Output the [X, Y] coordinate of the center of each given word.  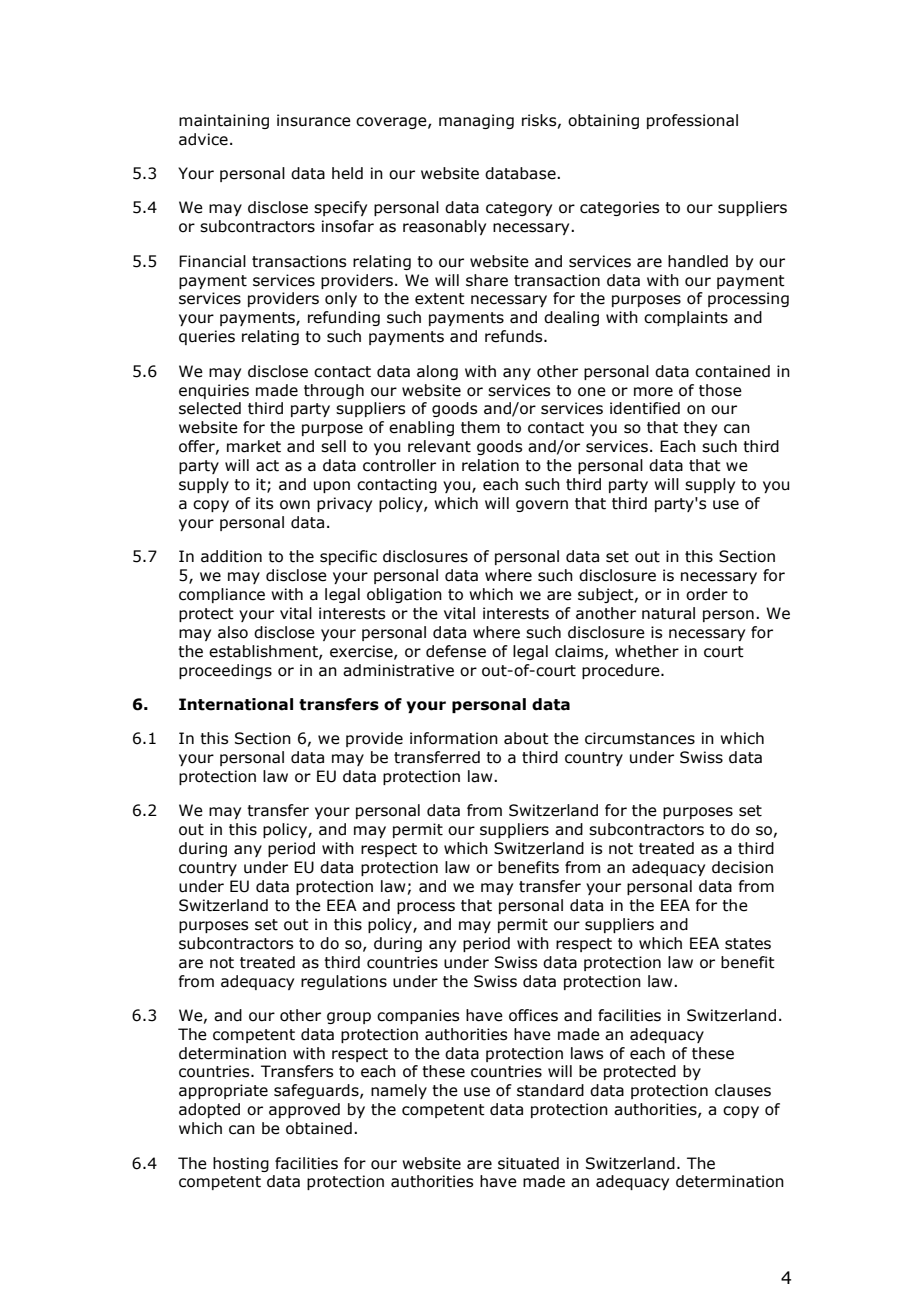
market [254, 446]
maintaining [224, 121]
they [700, 428]
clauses [743, 1090]
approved [304, 1110]
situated [528, 1163]
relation [490, 465]
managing [476, 121]
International [236, 704]
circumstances [640, 738]
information [454, 738]
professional [692, 121]
